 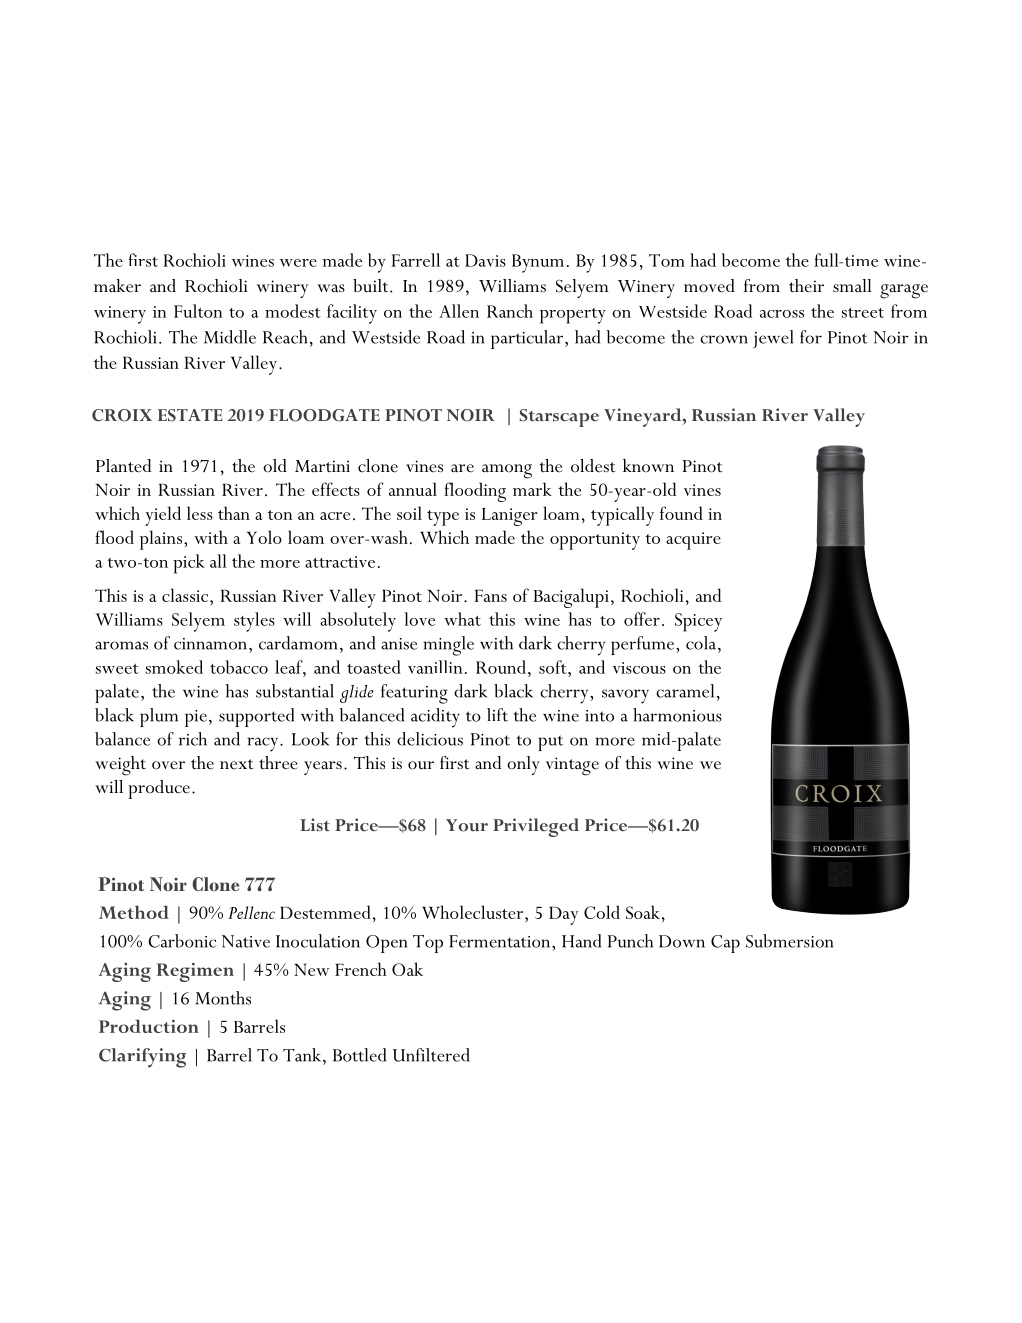 What do you see at coordinates (501, 667) in the screenshot?
I see `Round` at bounding box center [501, 667].
